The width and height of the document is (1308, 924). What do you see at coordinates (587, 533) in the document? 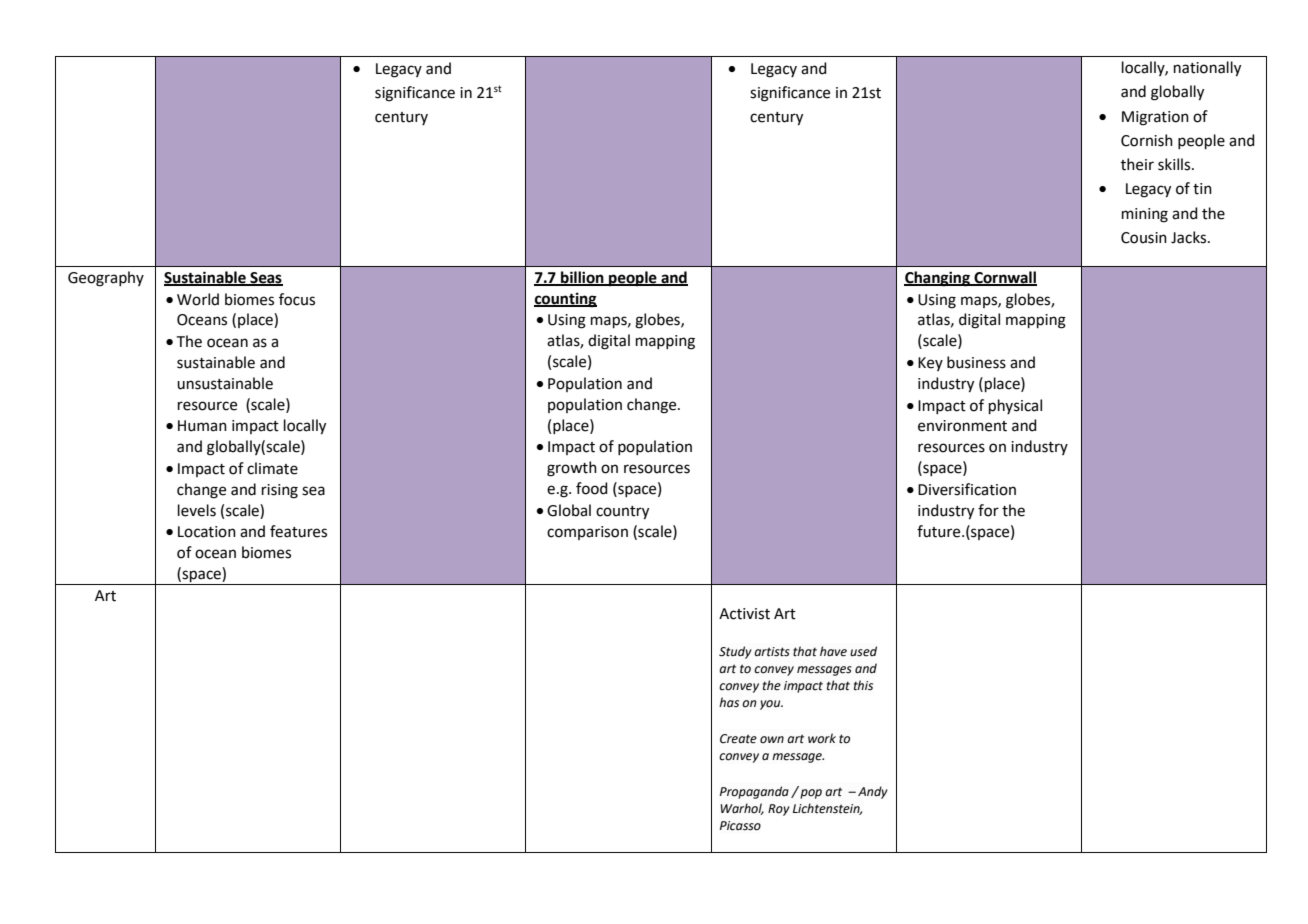
I see `comparison` at bounding box center [587, 533].
